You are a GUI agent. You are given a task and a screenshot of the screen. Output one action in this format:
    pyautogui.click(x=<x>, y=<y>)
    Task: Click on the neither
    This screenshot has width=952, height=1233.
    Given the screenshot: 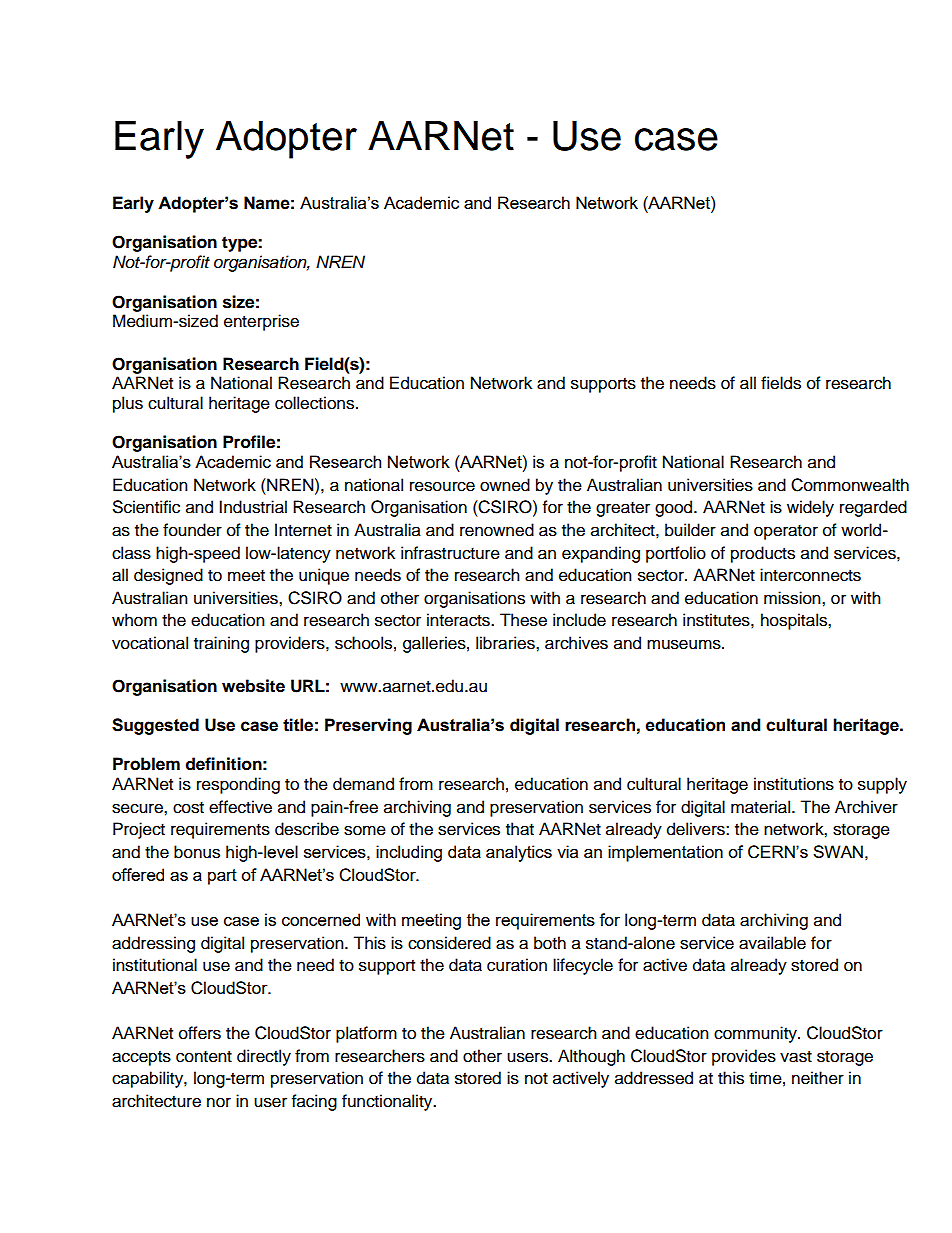 What is the action you would take?
    pyautogui.click(x=818, y=1078)
